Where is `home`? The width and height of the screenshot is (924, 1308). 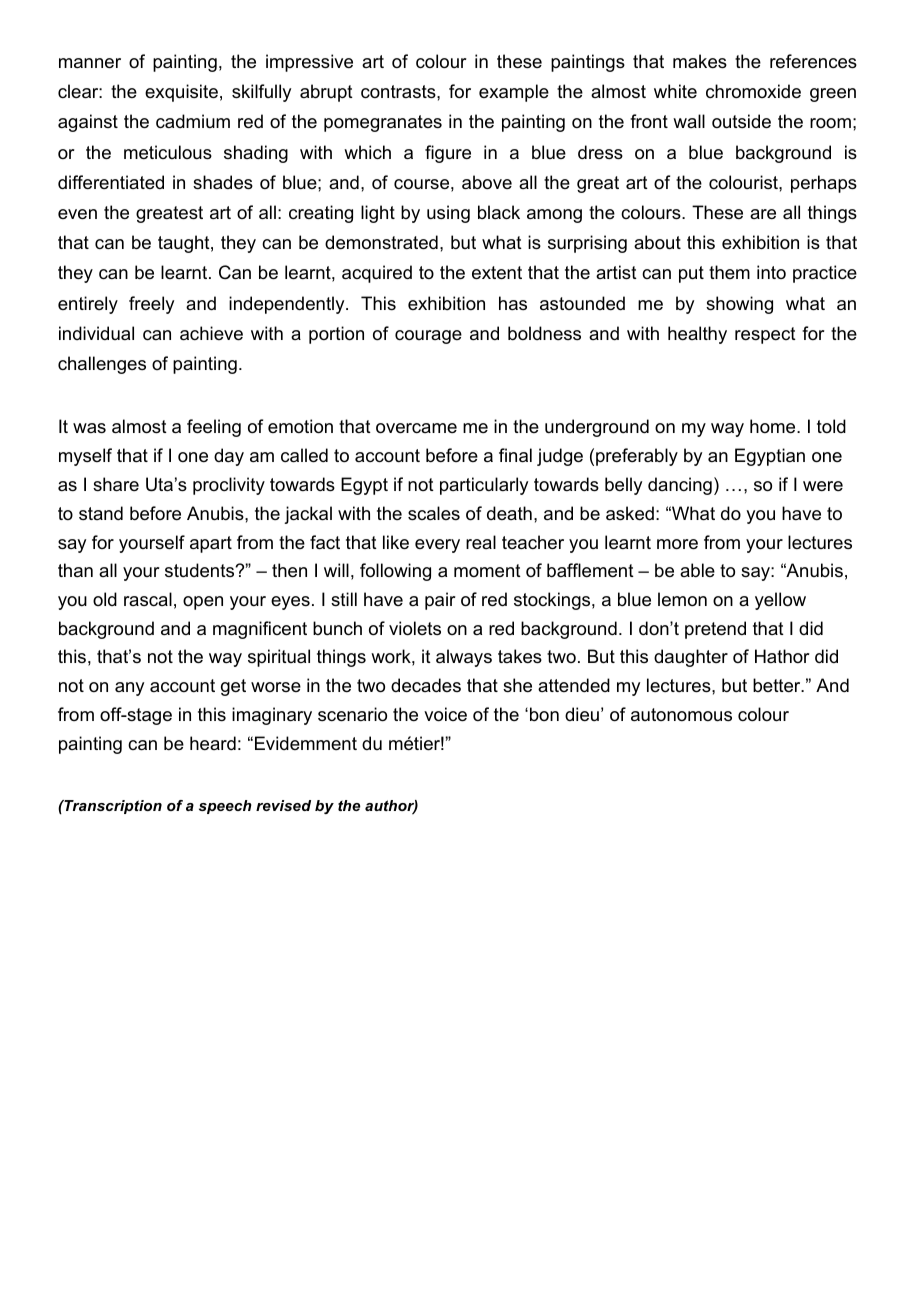 home is located at coordinates (774, 426).
